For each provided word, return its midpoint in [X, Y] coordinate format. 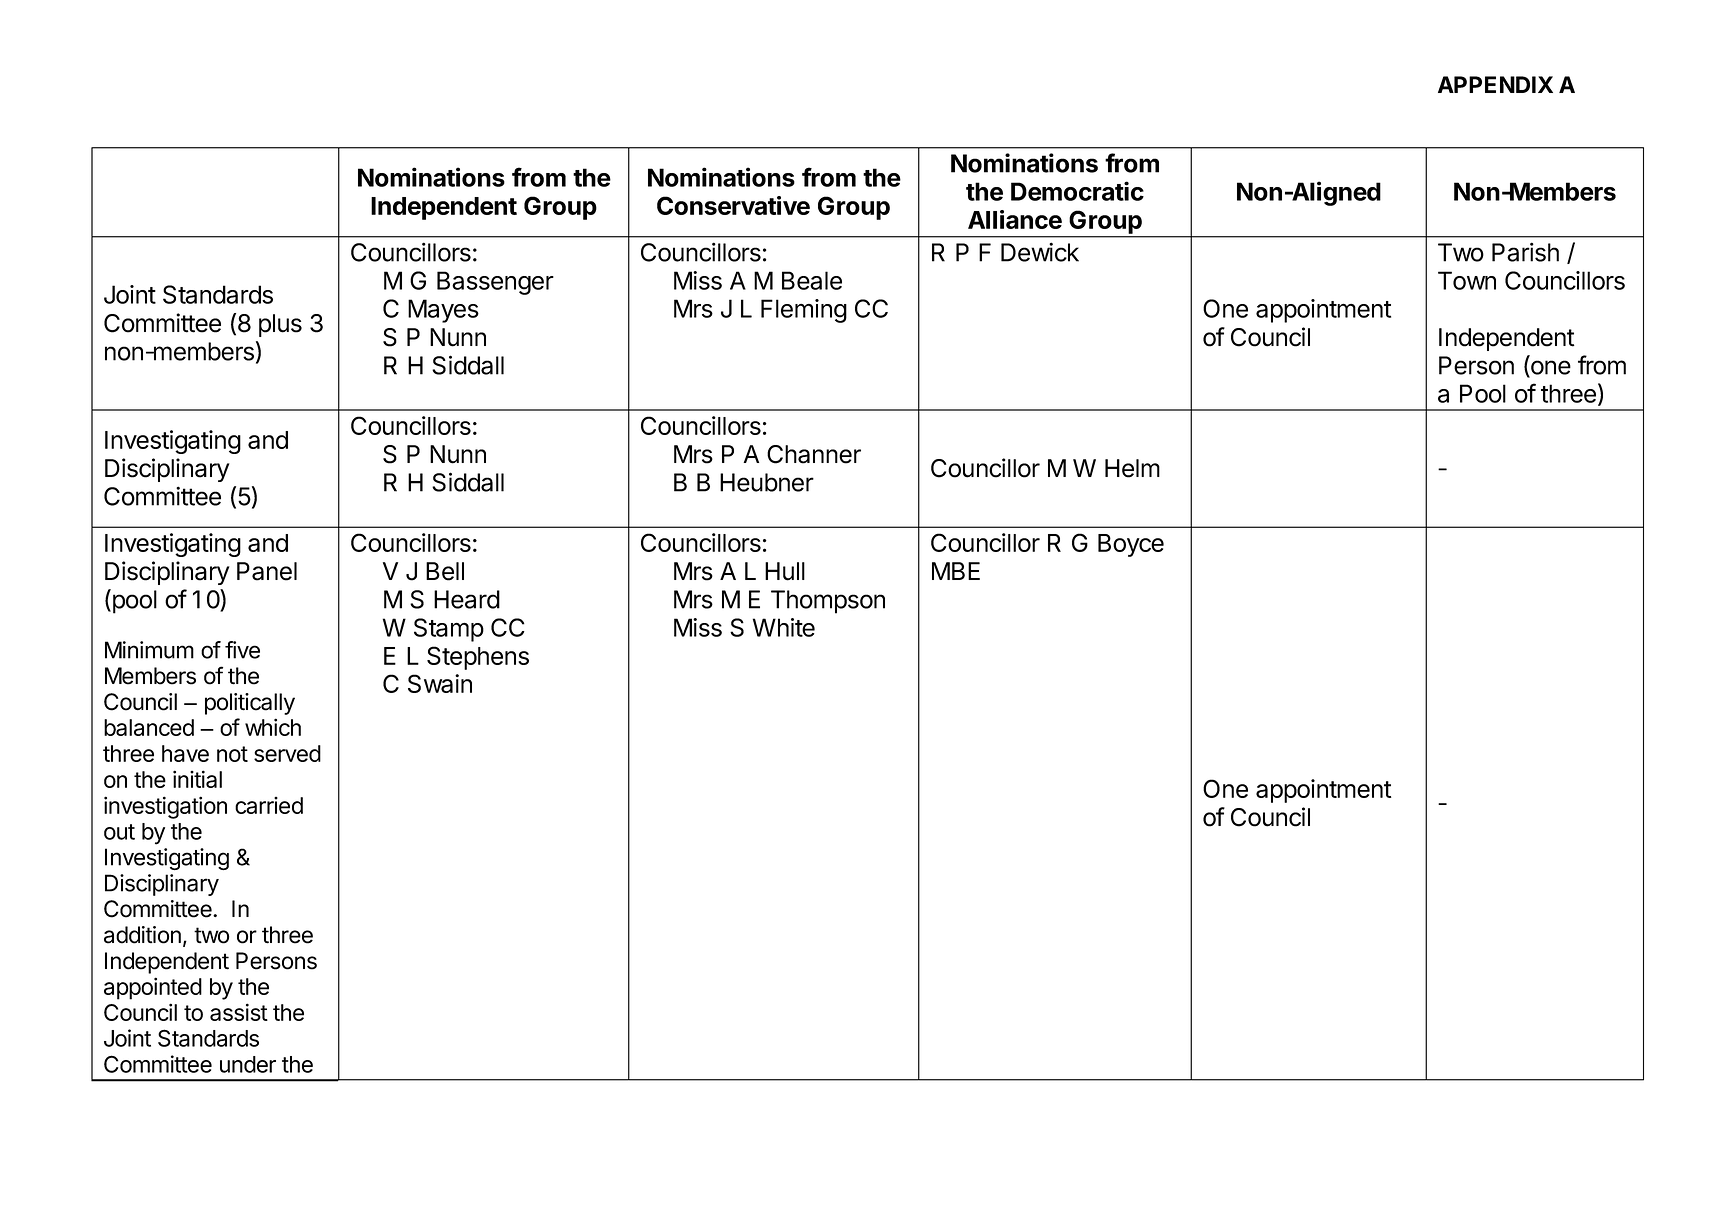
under [248, 1064]
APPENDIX [1495, 84]
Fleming [804, 311]
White [784, 627]
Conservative [733, 205]
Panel [267, 571]
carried [269, 805]
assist [239, 1012]
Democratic [1077, 191]
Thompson [828, 602]
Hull [785, 571]
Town [1467, 280]
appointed [153, 988]
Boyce [1131, 545]
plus [280, 325]
